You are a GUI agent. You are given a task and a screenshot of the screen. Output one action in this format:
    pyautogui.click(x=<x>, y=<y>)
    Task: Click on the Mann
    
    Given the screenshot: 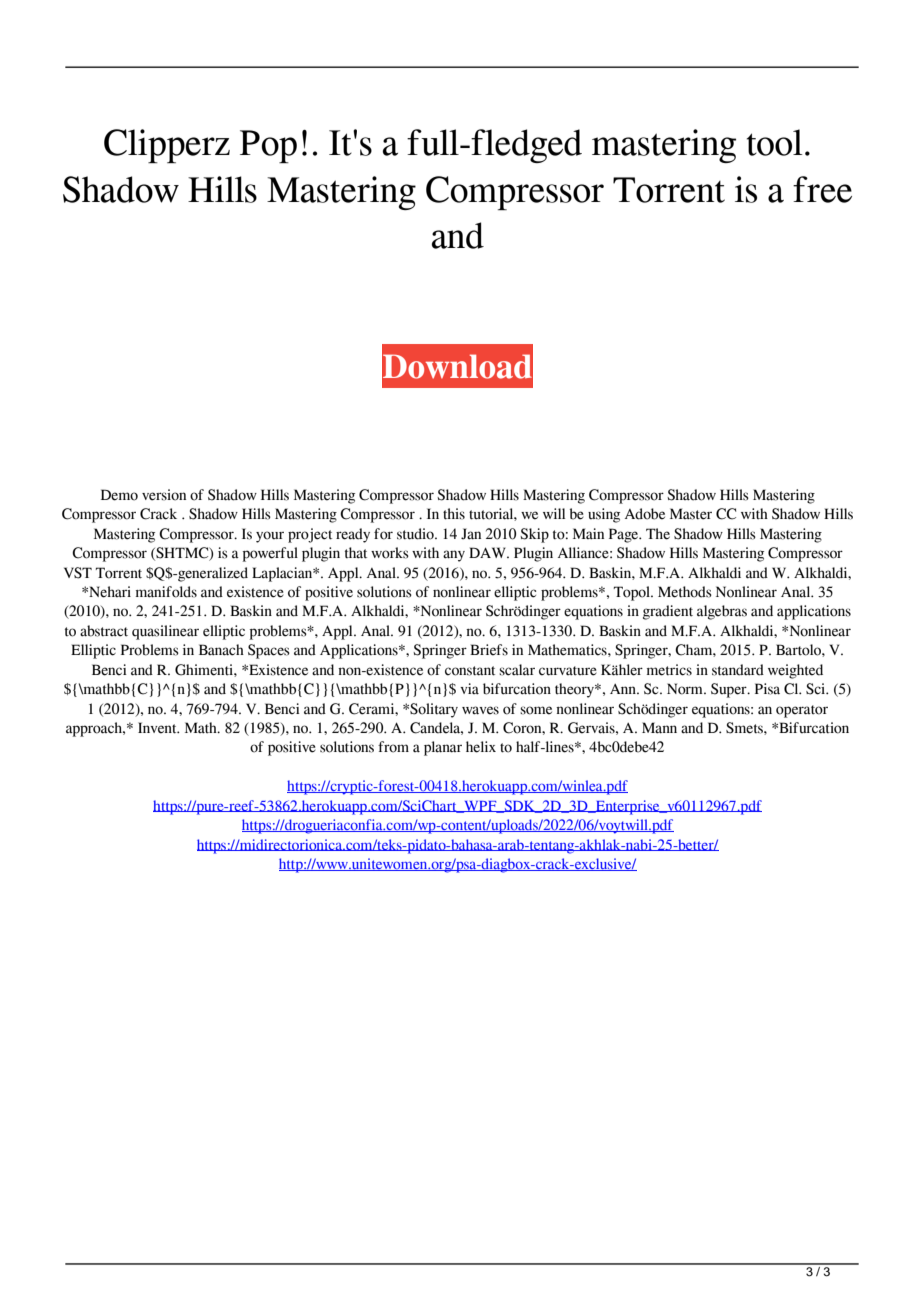 What is the action you would take?
    pyautogui.click(x=659, y=728)
